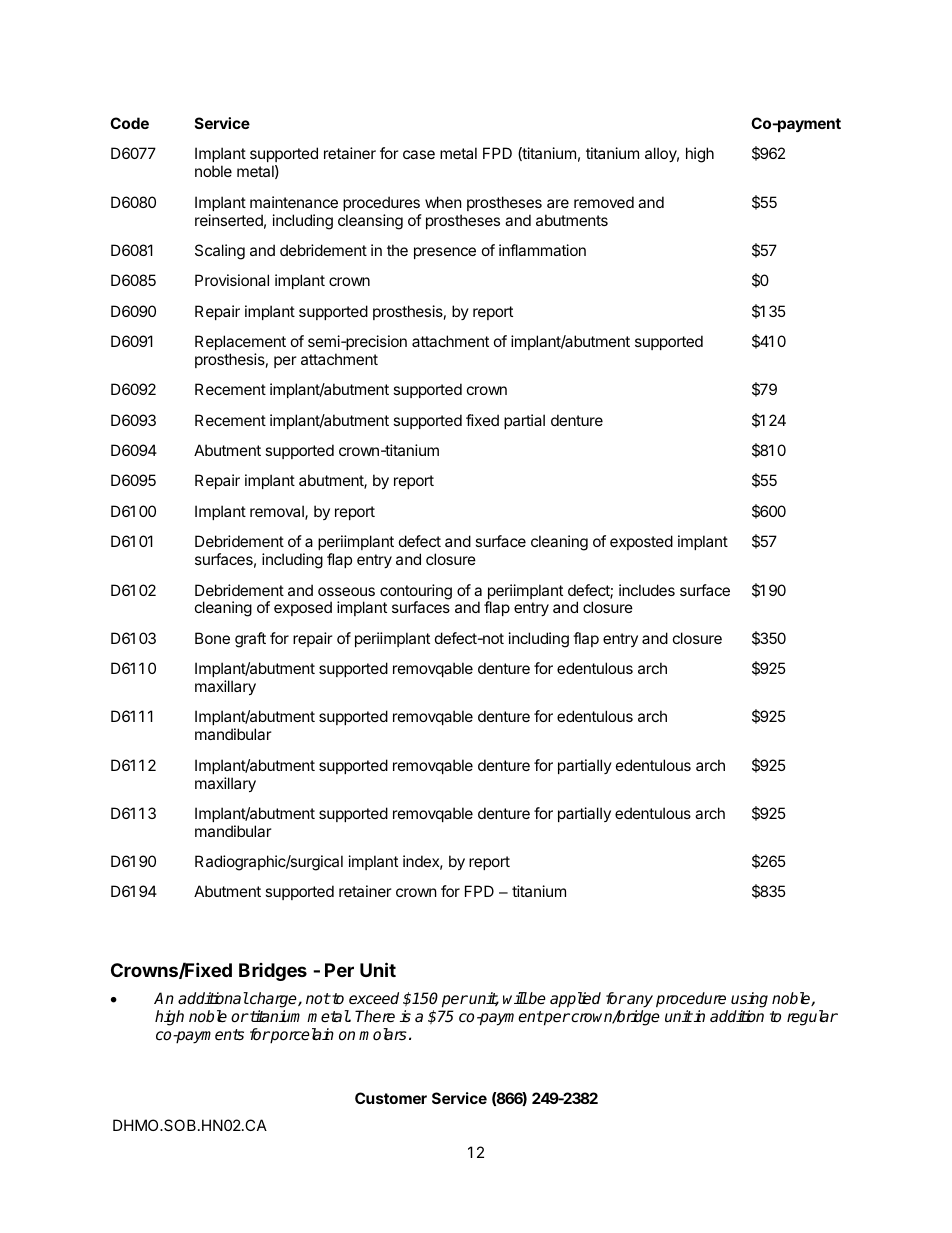 The height and width of the image is (1233, 952). Describe the element at coordinates (301, 1036) in the image. I see `porcelain` at that location.
